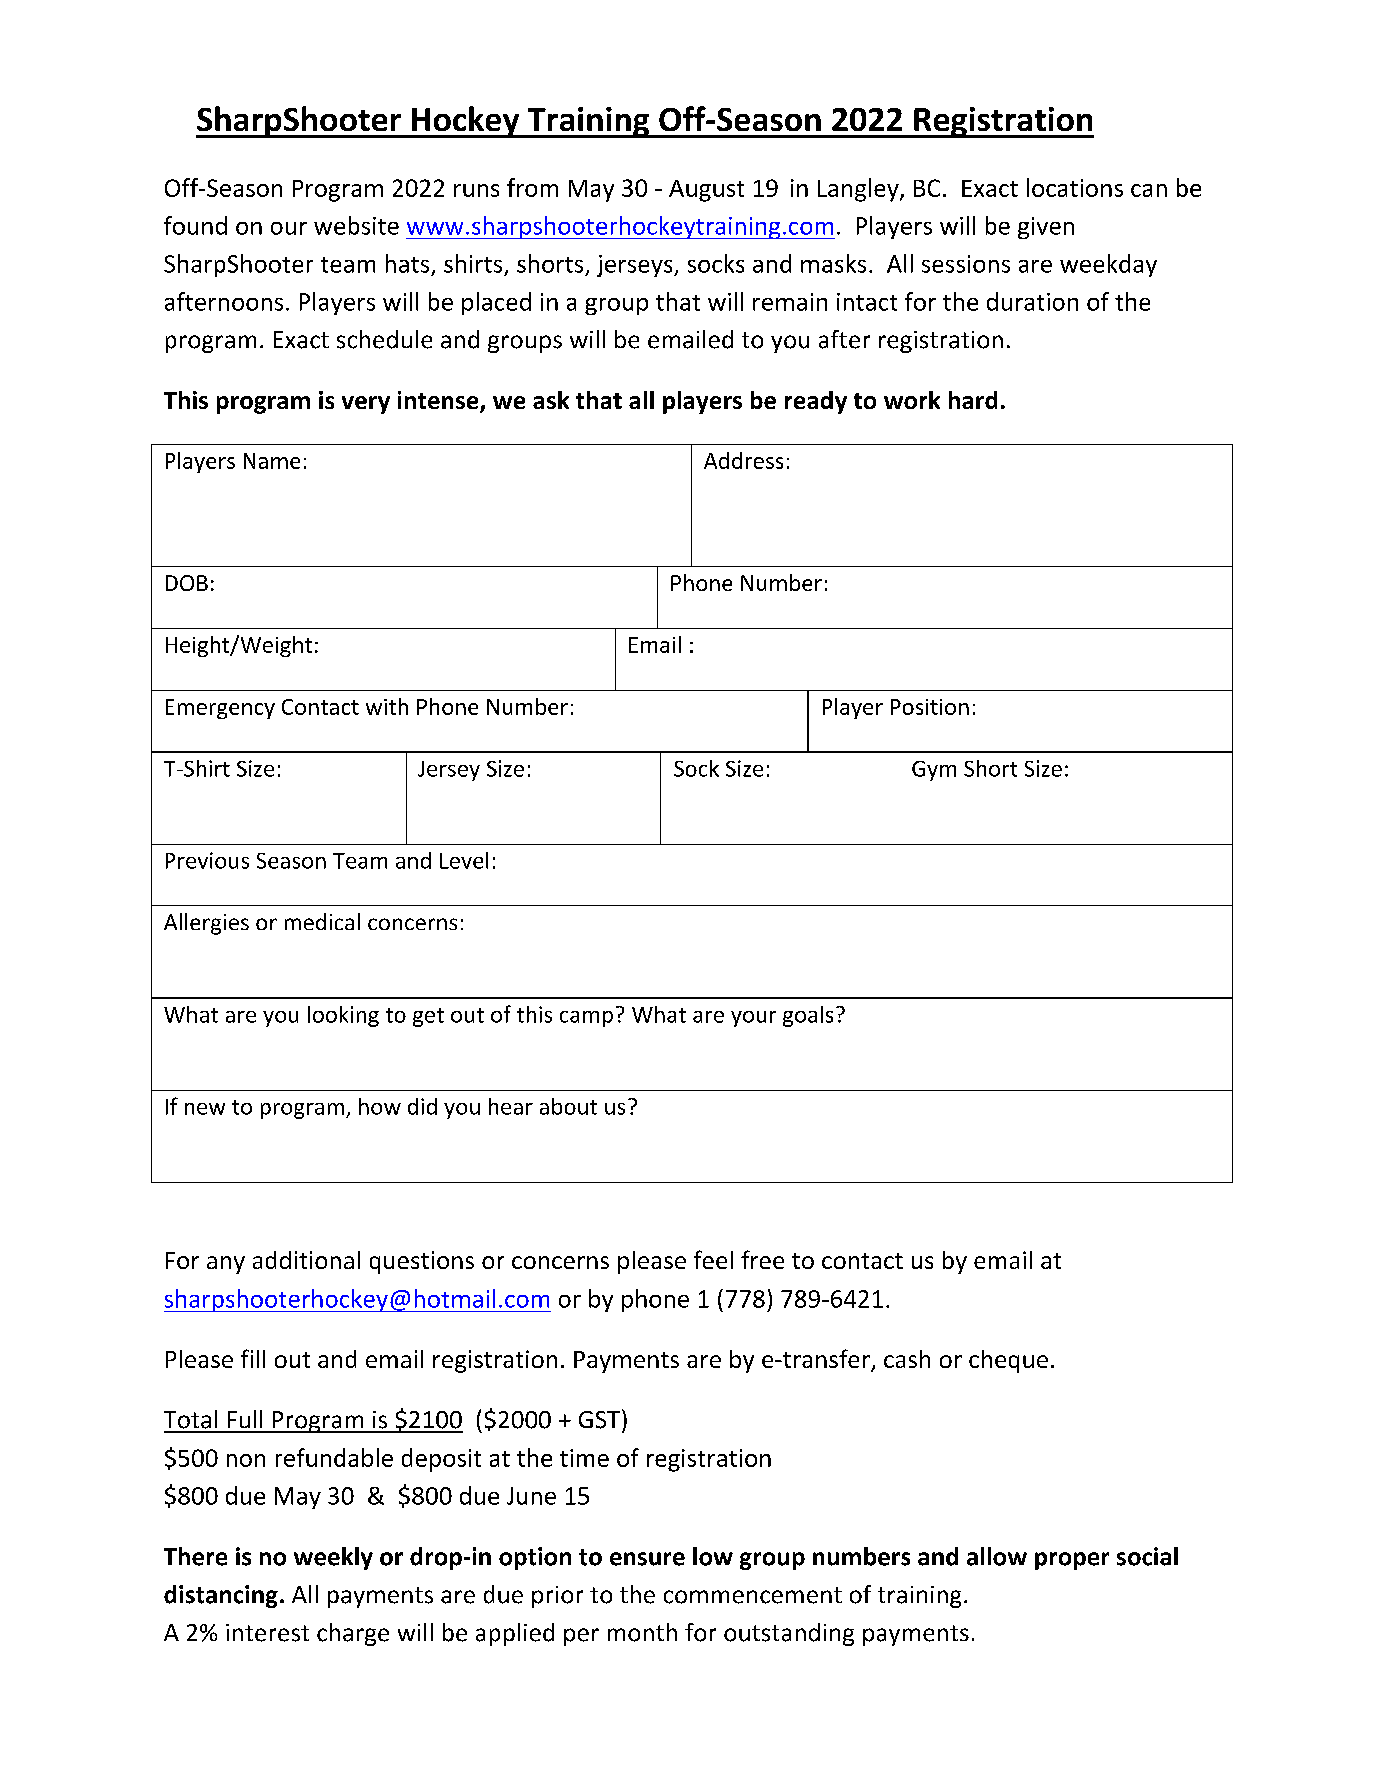 The height and width of the screenshot is (1788, 1381). I want to click on Address, so click(743, 460).
